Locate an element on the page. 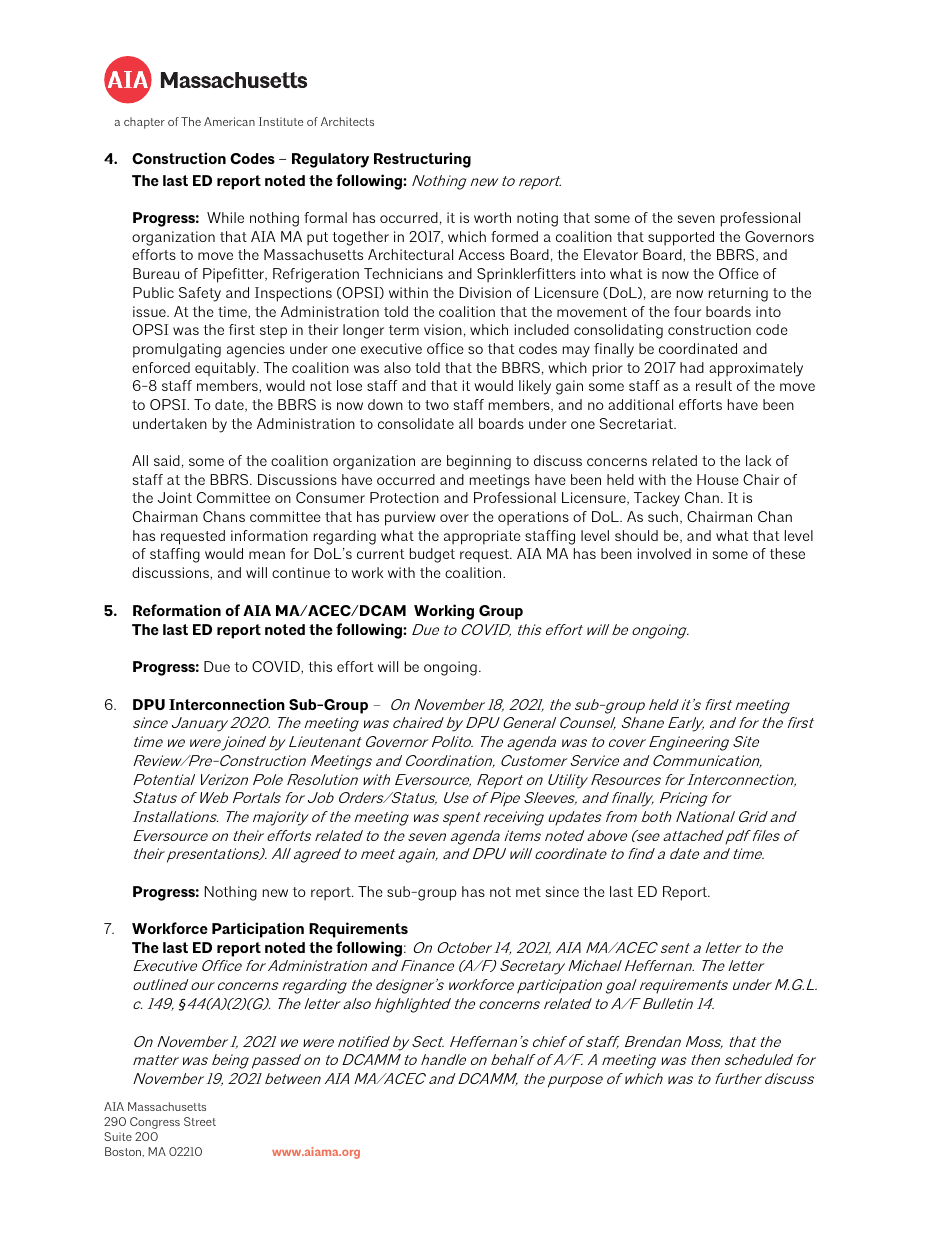  Street is located at coordinates (200, 1121).
